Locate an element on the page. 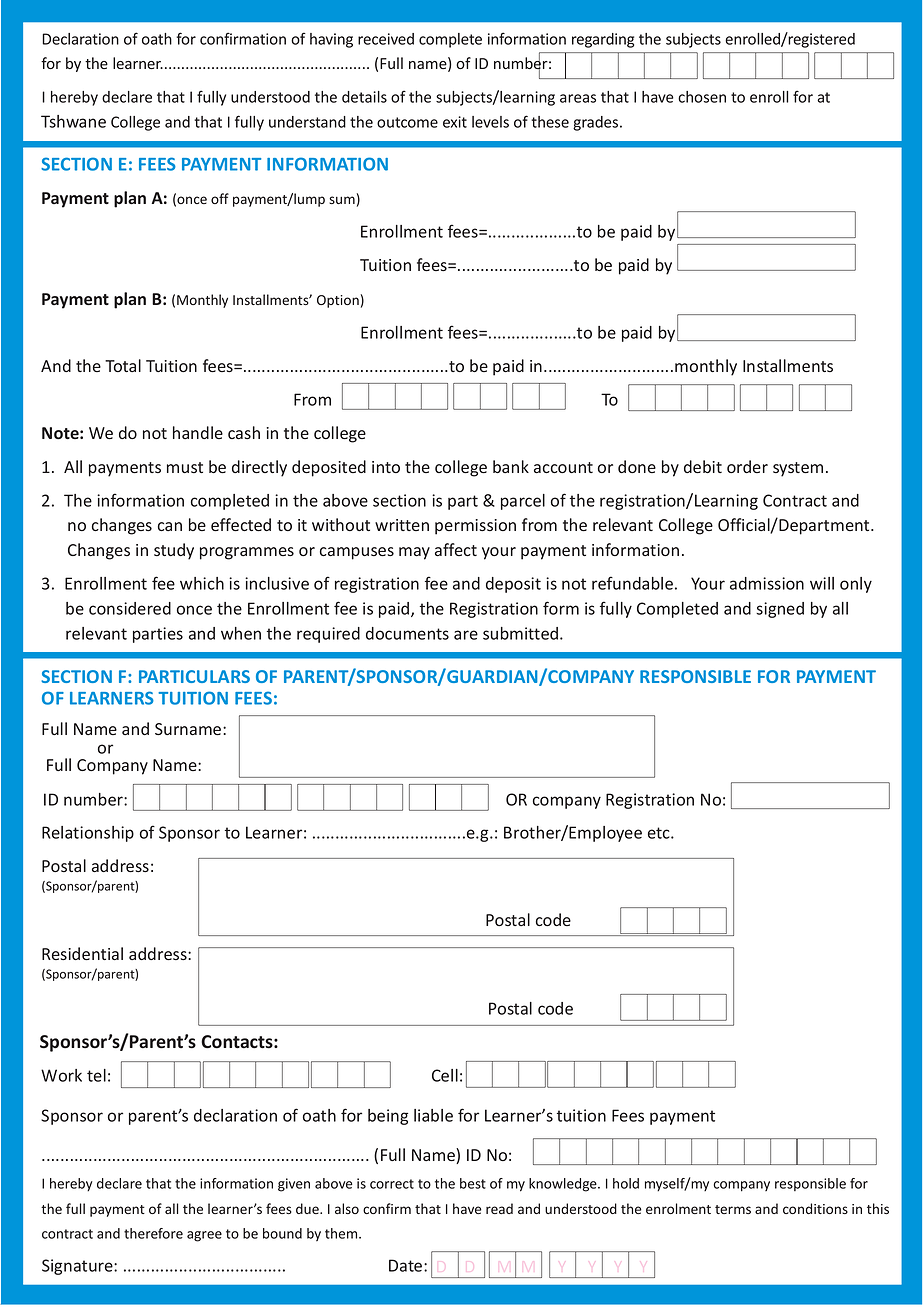  read is located at coordinates (499, 1208).
